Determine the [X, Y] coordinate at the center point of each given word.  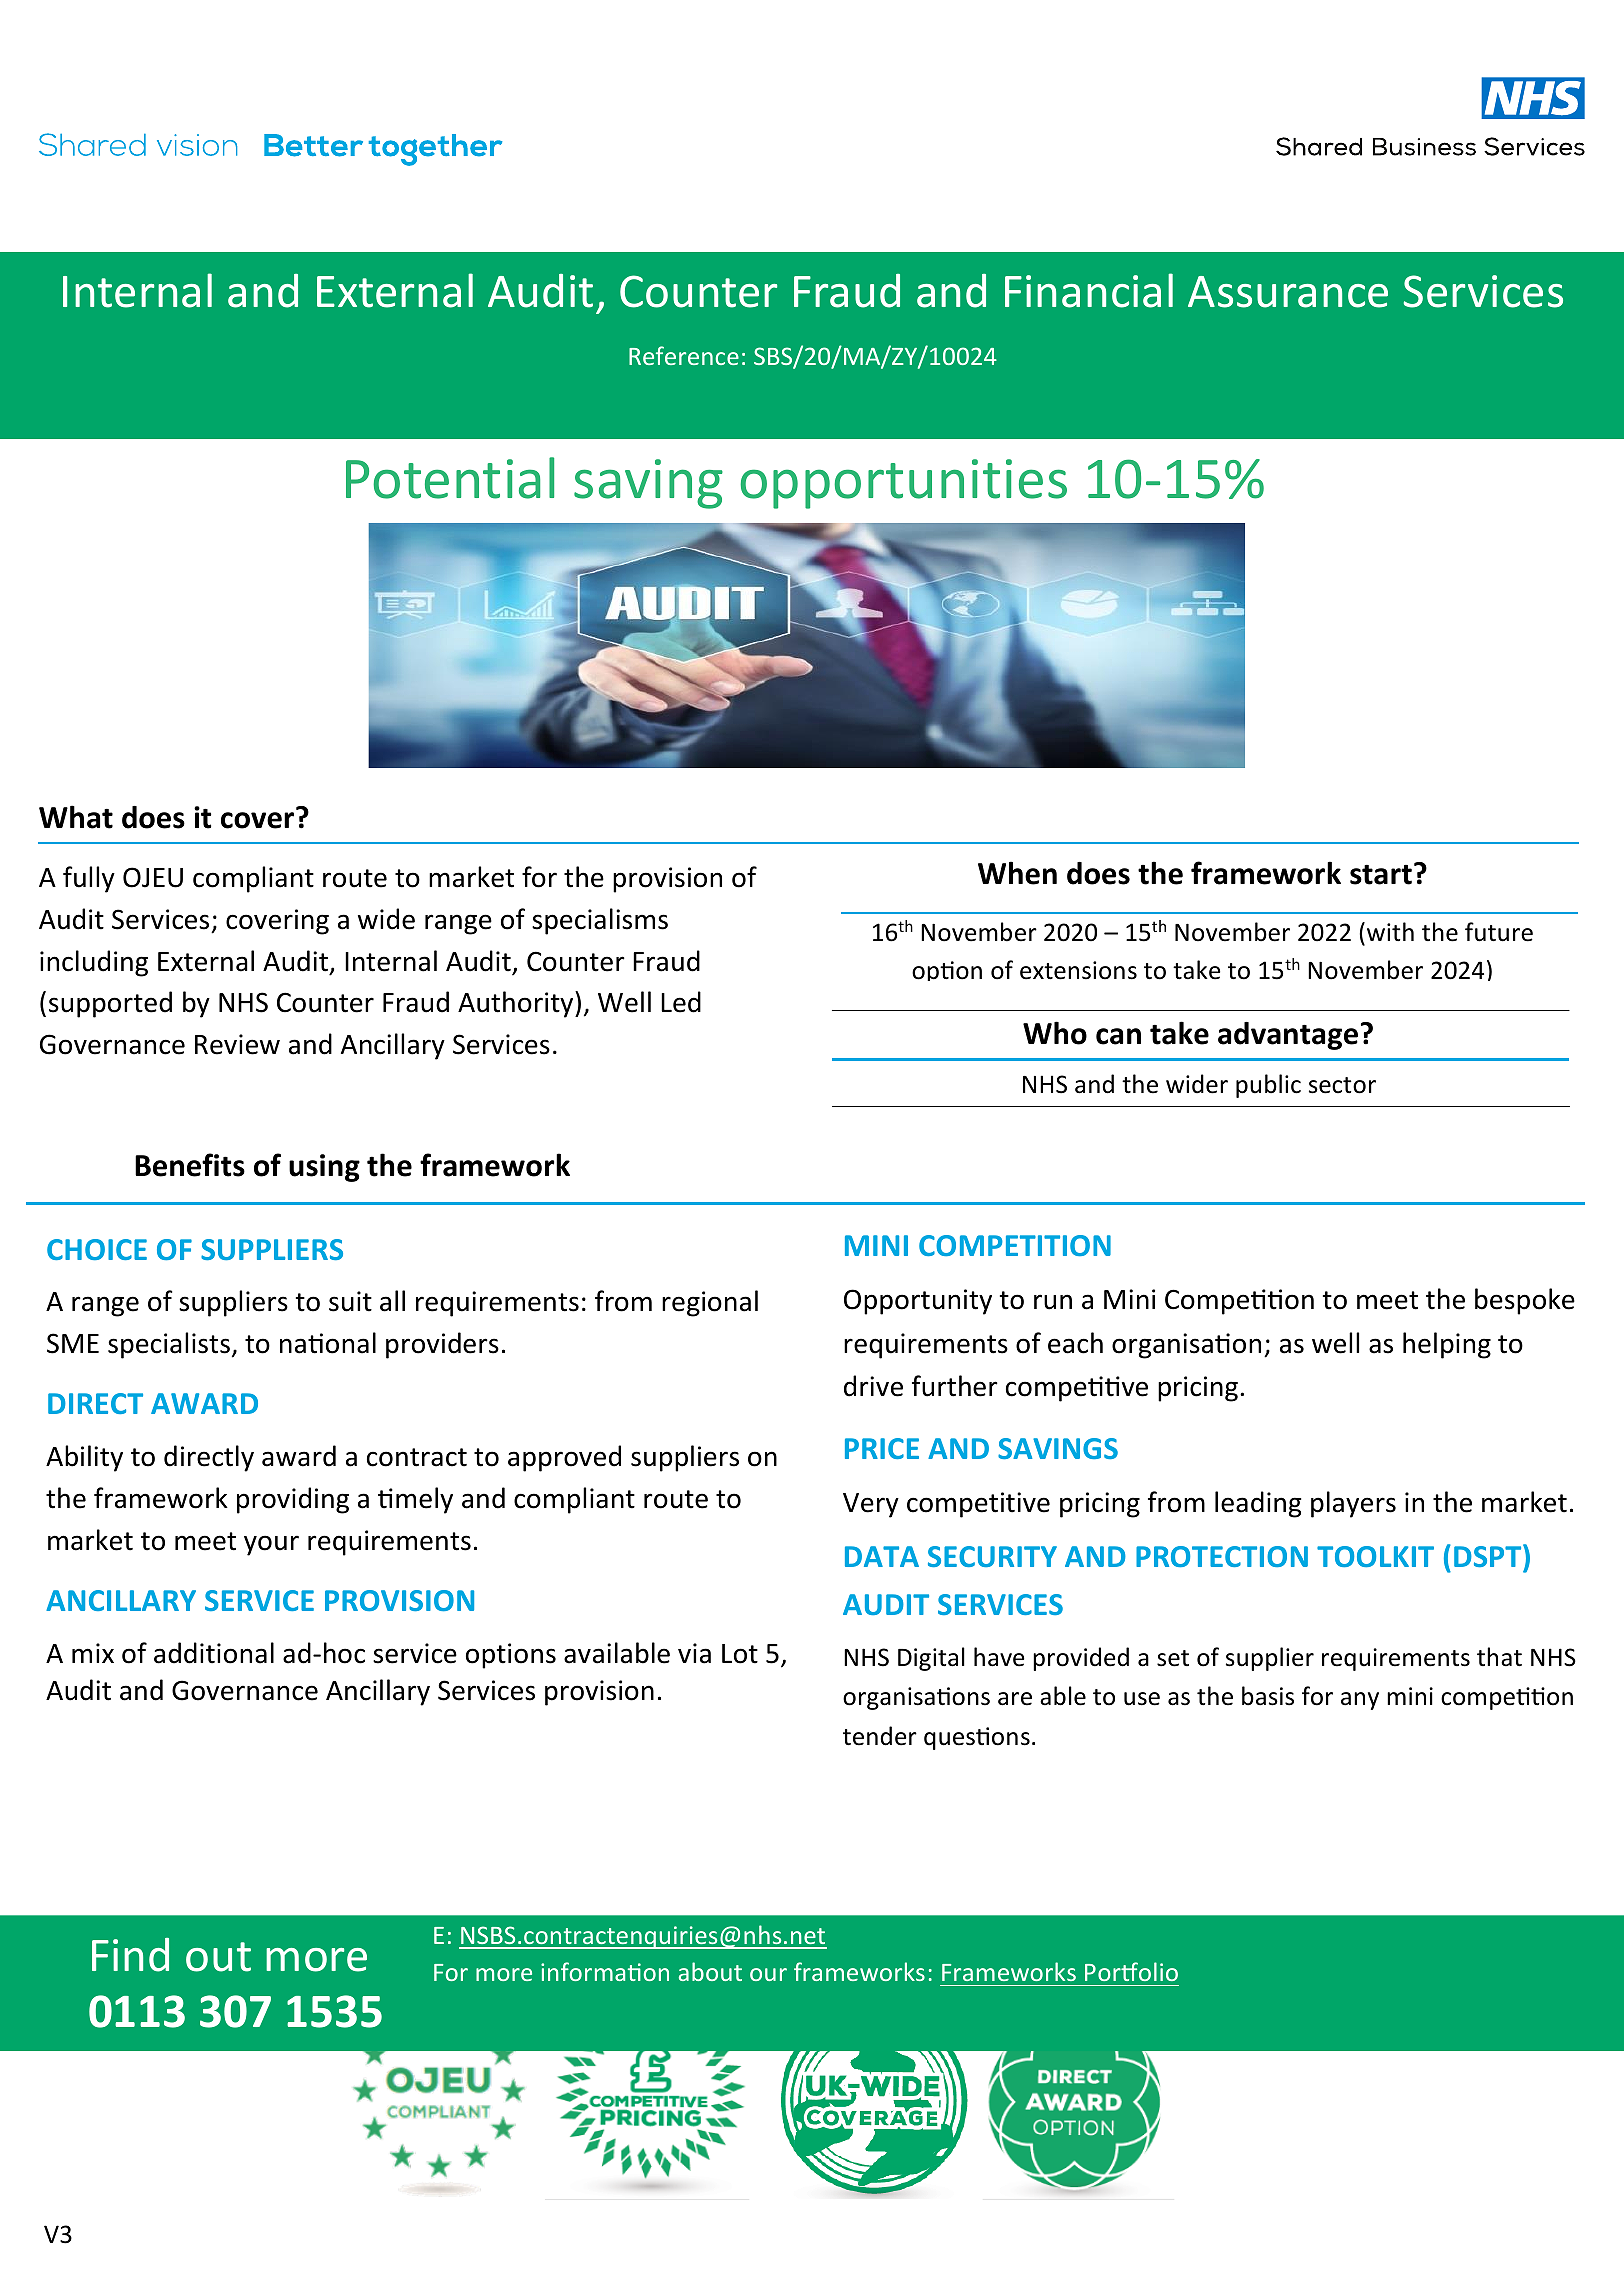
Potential [450, 478]
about [710, 1971]
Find [130, 1955]
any [1360, 1701]
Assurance [1288, 292]
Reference [684, 355]
